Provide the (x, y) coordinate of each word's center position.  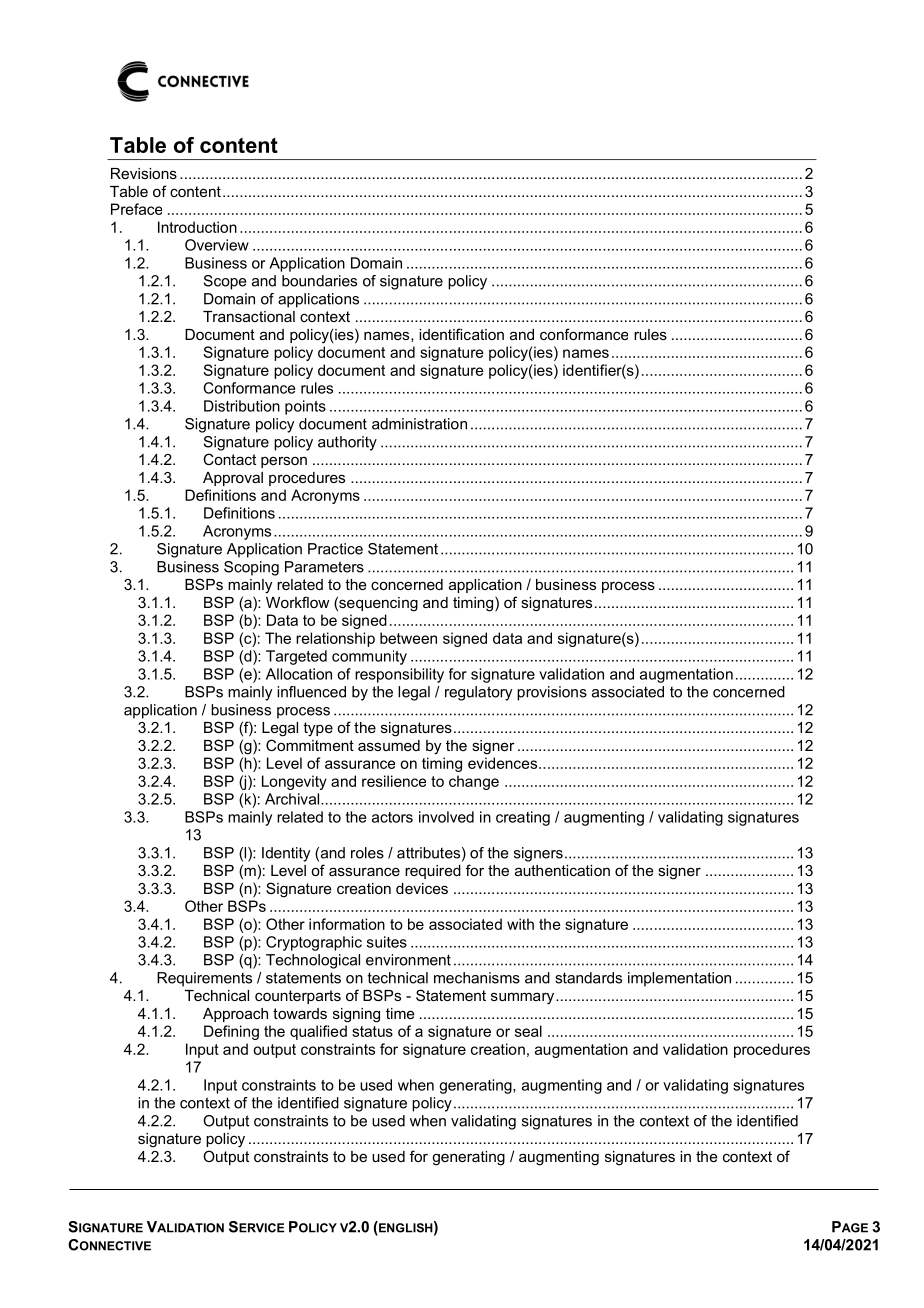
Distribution (242, 406)
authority (347, 443)
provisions (552, 693)
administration (419, 424)
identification (461, 334)
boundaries (319, 281)
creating (523, 818)
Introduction (197, 227)
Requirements (204, 979)
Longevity (294, 782)
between (408, 638)
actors (392, 817)
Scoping (251, 568)
